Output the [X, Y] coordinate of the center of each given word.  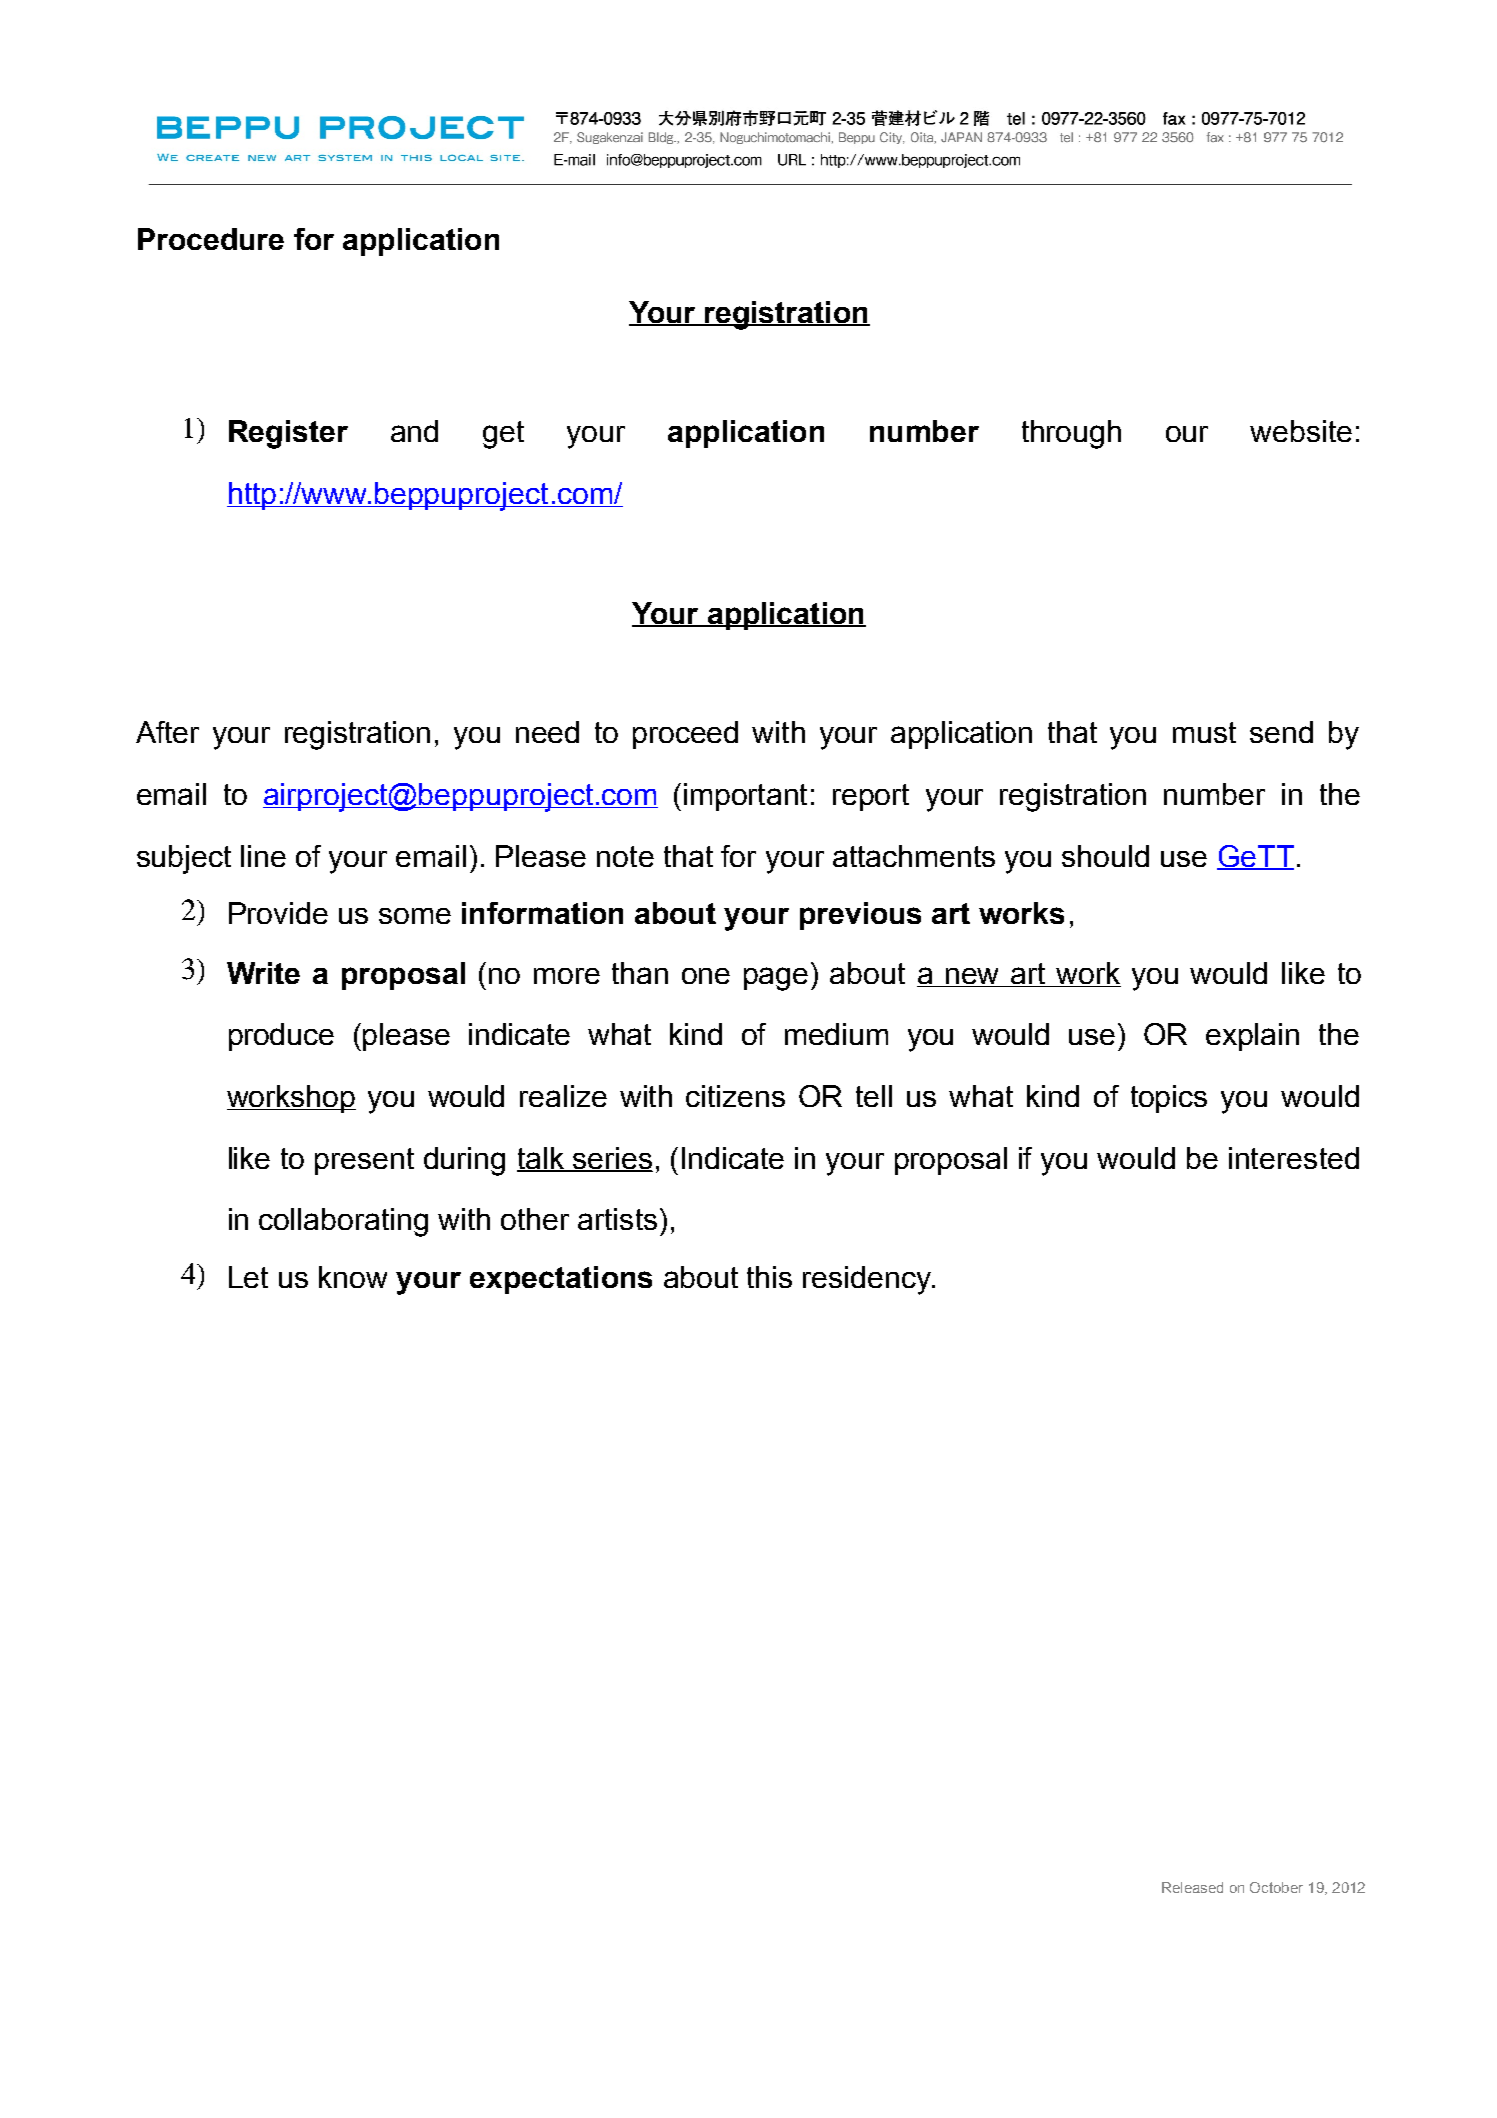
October [1276, 1887]
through [1071, 434]
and [414, 431]
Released [1192, 1887]
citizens [735, 1096]
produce [281, 1037]
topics [1169, 1099]
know [353, 1277]
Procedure [211, 239]
